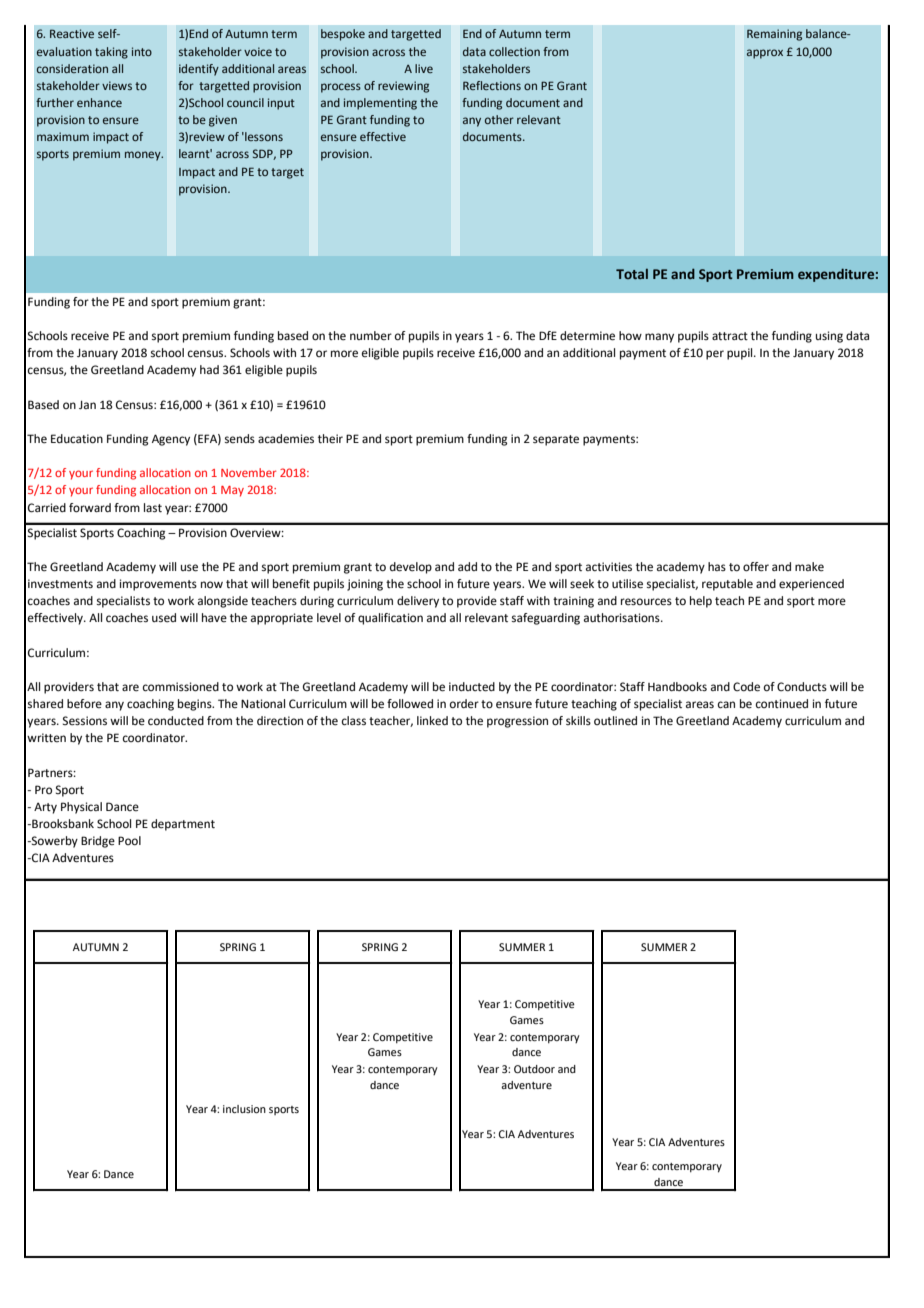 This screenshot has height=1308, width=924. I want to click on develop, so click(411, 568).
